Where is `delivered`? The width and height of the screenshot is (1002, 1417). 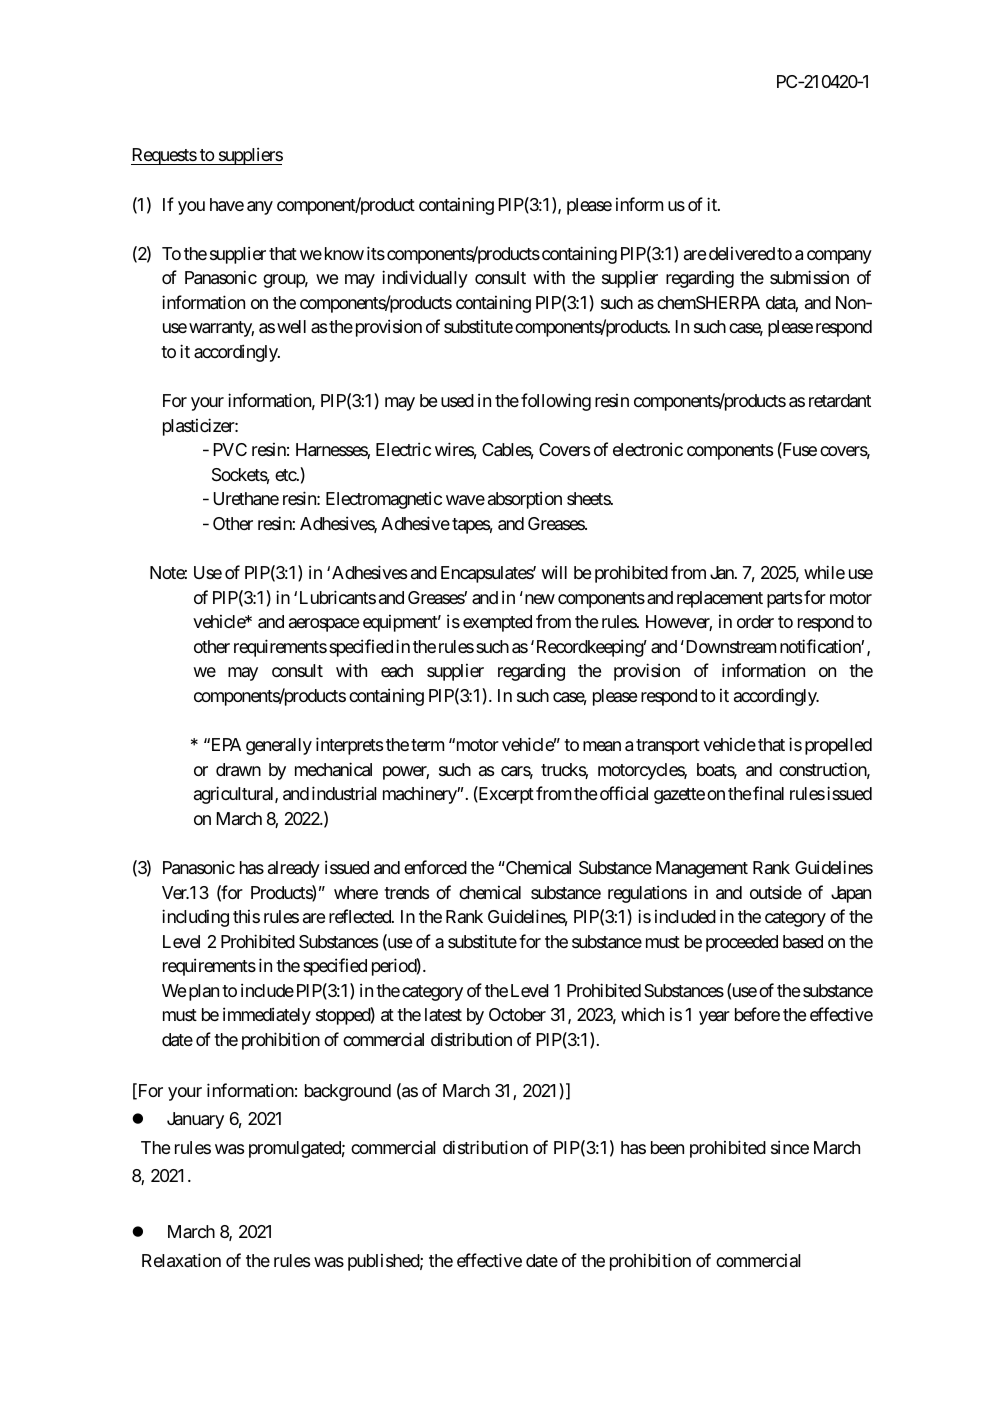 delivered is located at coordinates (742, 253).
